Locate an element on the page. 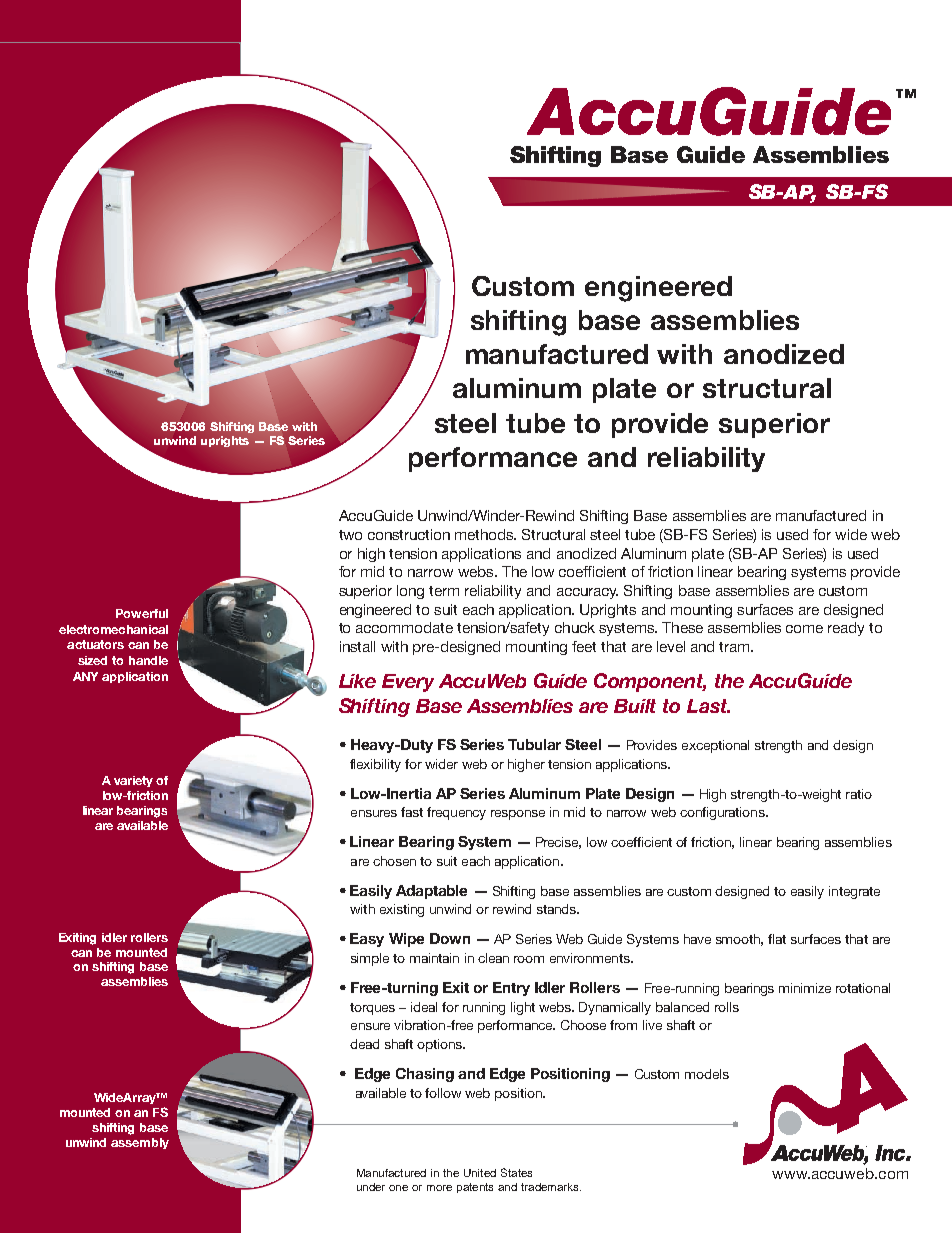 This page has height=1233, width=952. methods is located at coordinates (485, 534).
